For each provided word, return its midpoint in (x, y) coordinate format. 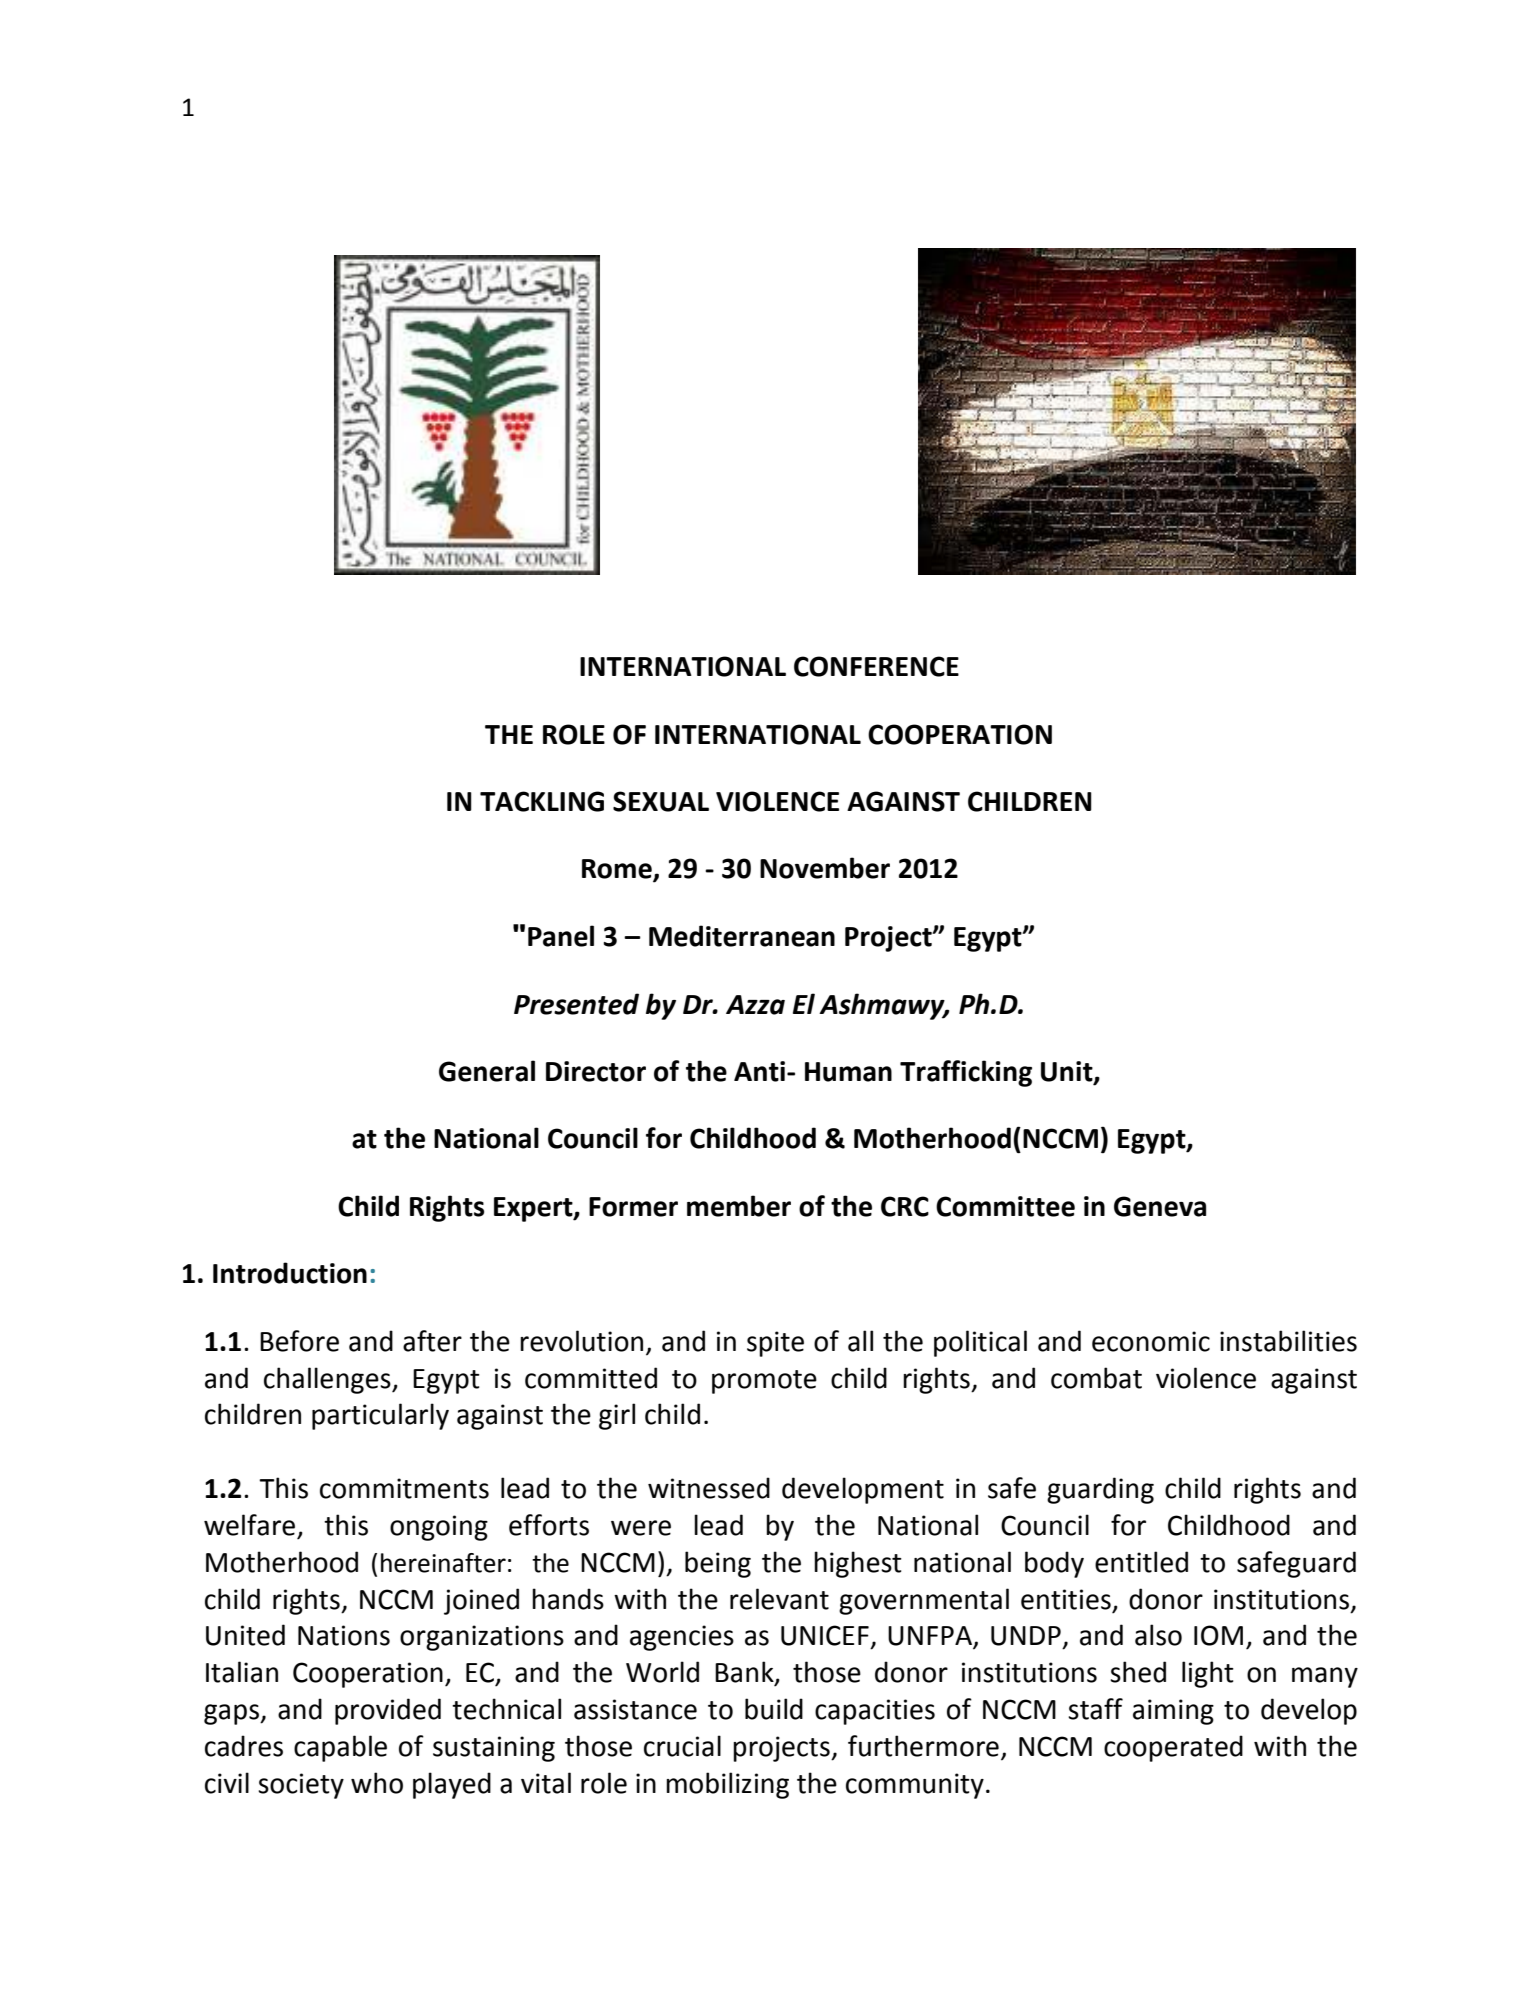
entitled (1141, 1562)
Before (299, 1341)
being (718, 1564)
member (739, 1206)
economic (1151, 1341)
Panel (561, 936)
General (487, 1071)
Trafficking (966, 1073)
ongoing (439, 1528)
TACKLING (542, 801)
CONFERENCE (876, 666)
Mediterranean (742, 936)
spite (775, 1344)
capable (340, 1748)
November (825, 868)
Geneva (1160, 1206)
